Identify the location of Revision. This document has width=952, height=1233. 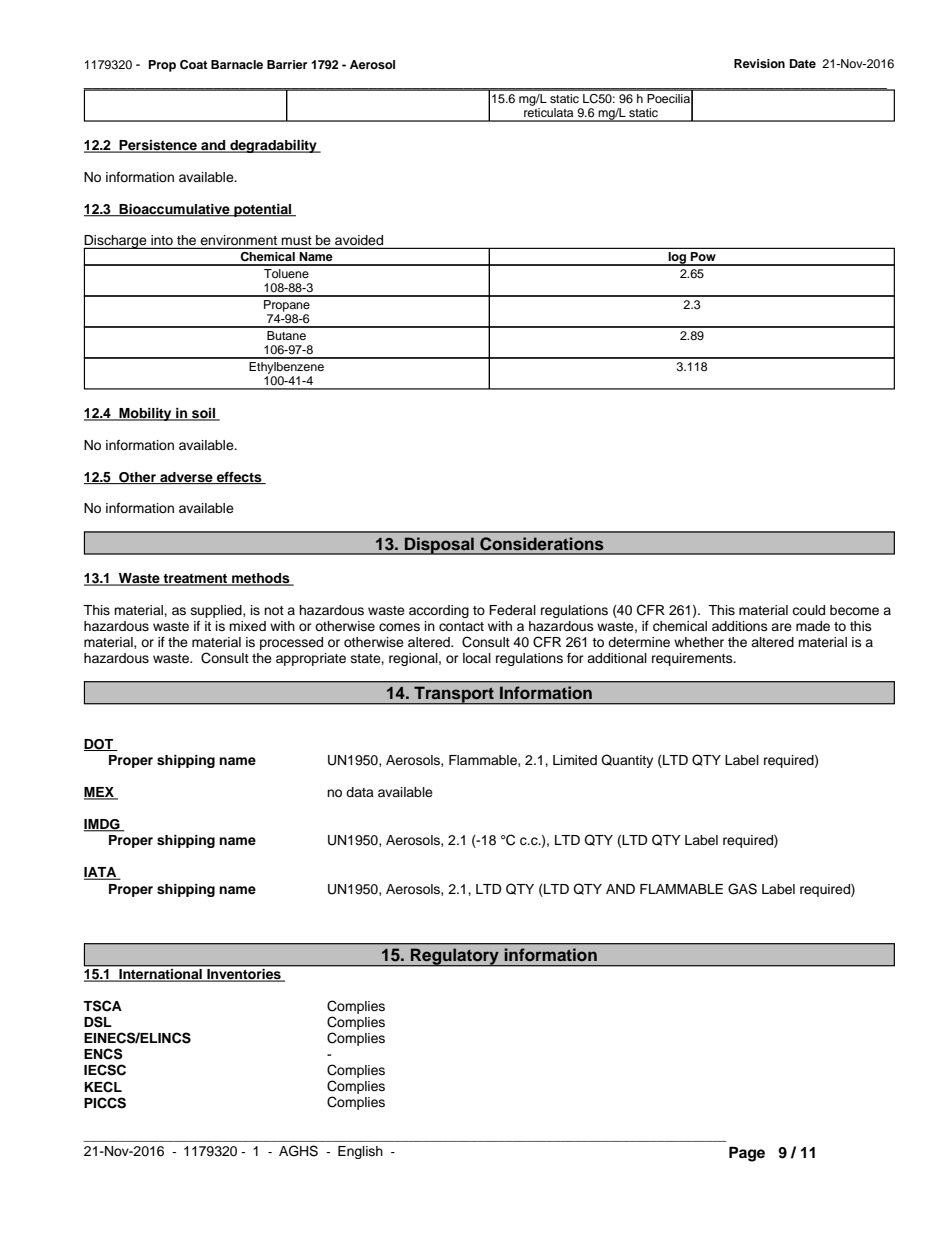
(759, 63).
